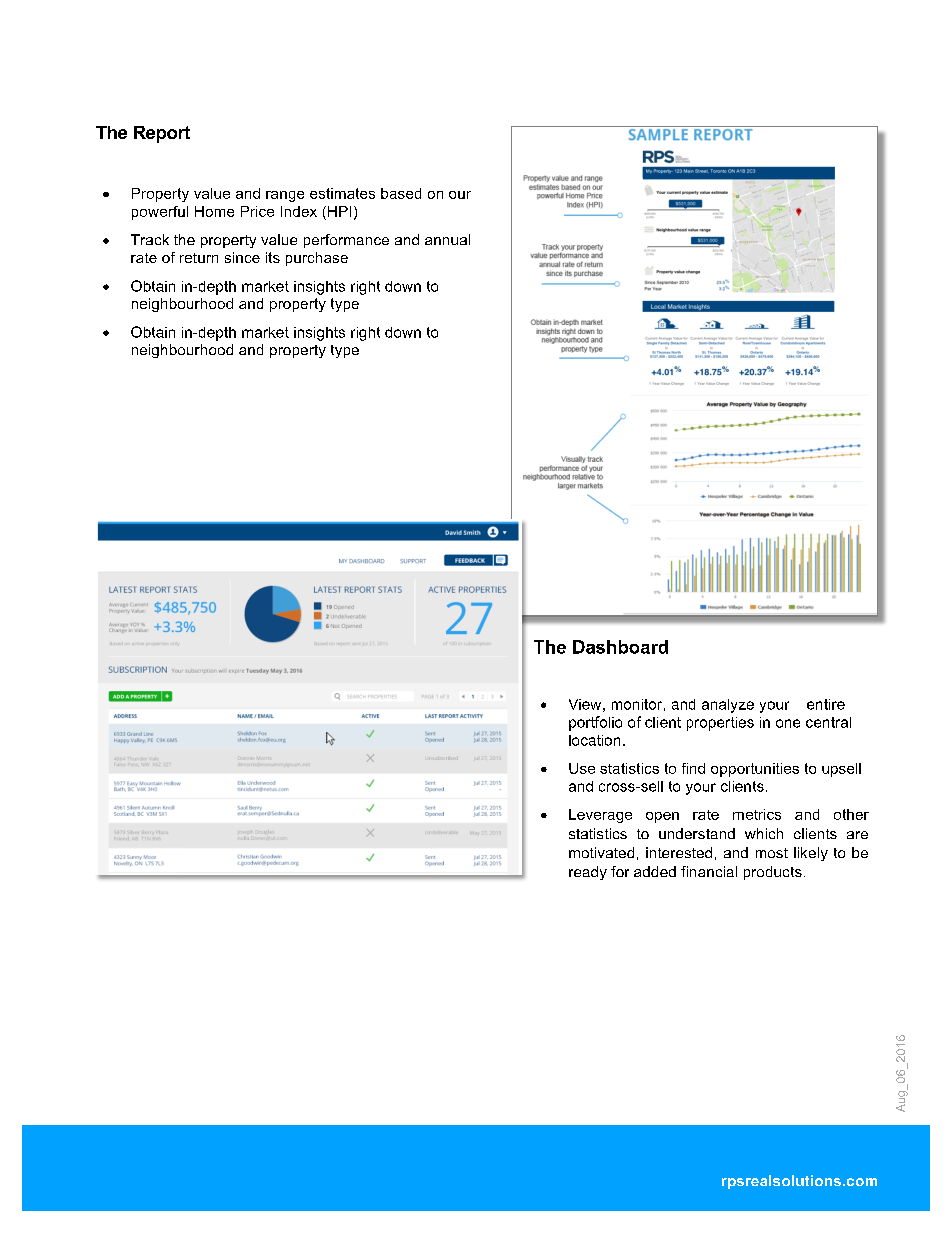 The height and width of the page is (1233, 952). Describe the element at coordinates (199, 258) in the page. I see `return` at that location.
